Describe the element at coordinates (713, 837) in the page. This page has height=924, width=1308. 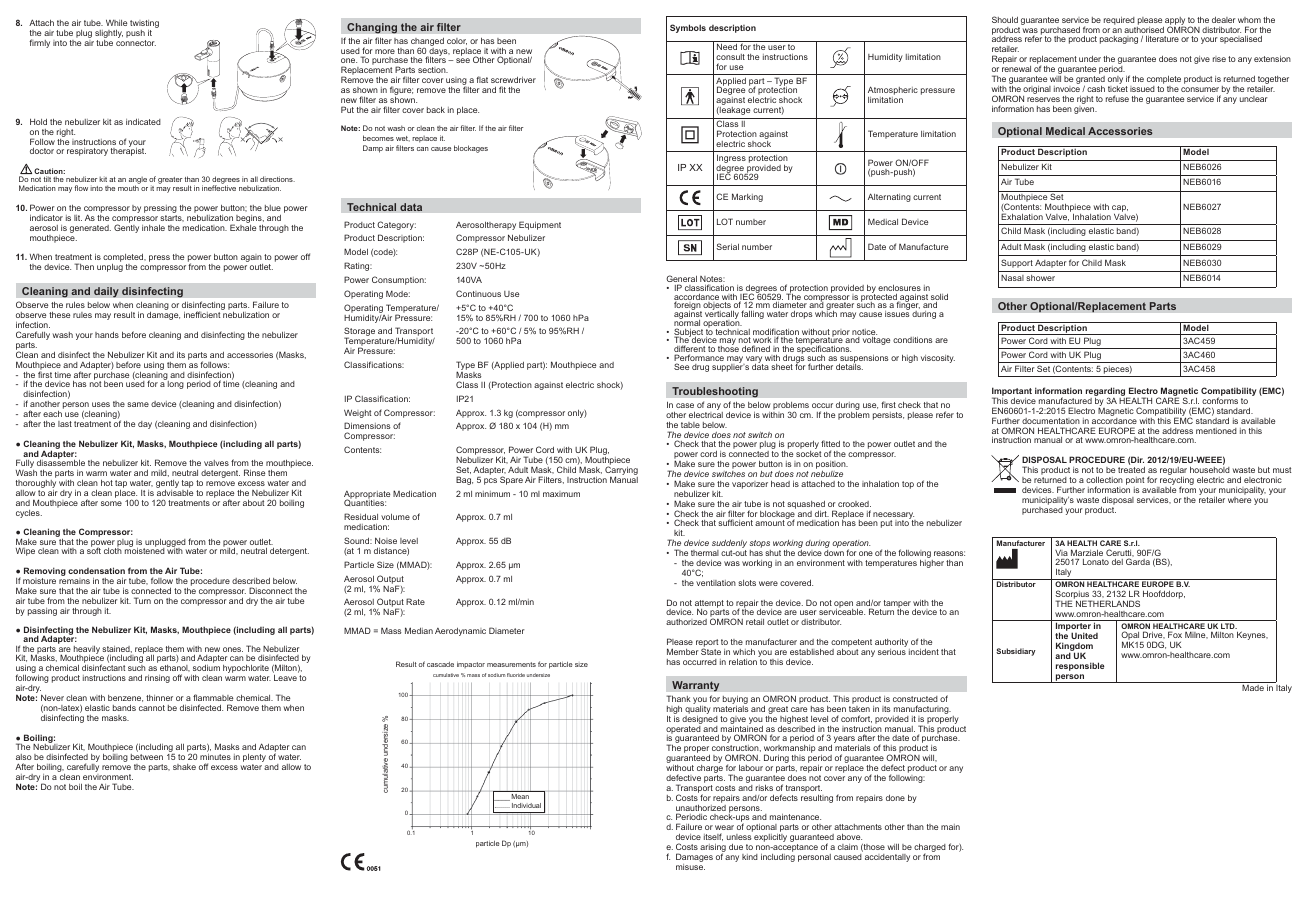
I see `itself` at that location.
